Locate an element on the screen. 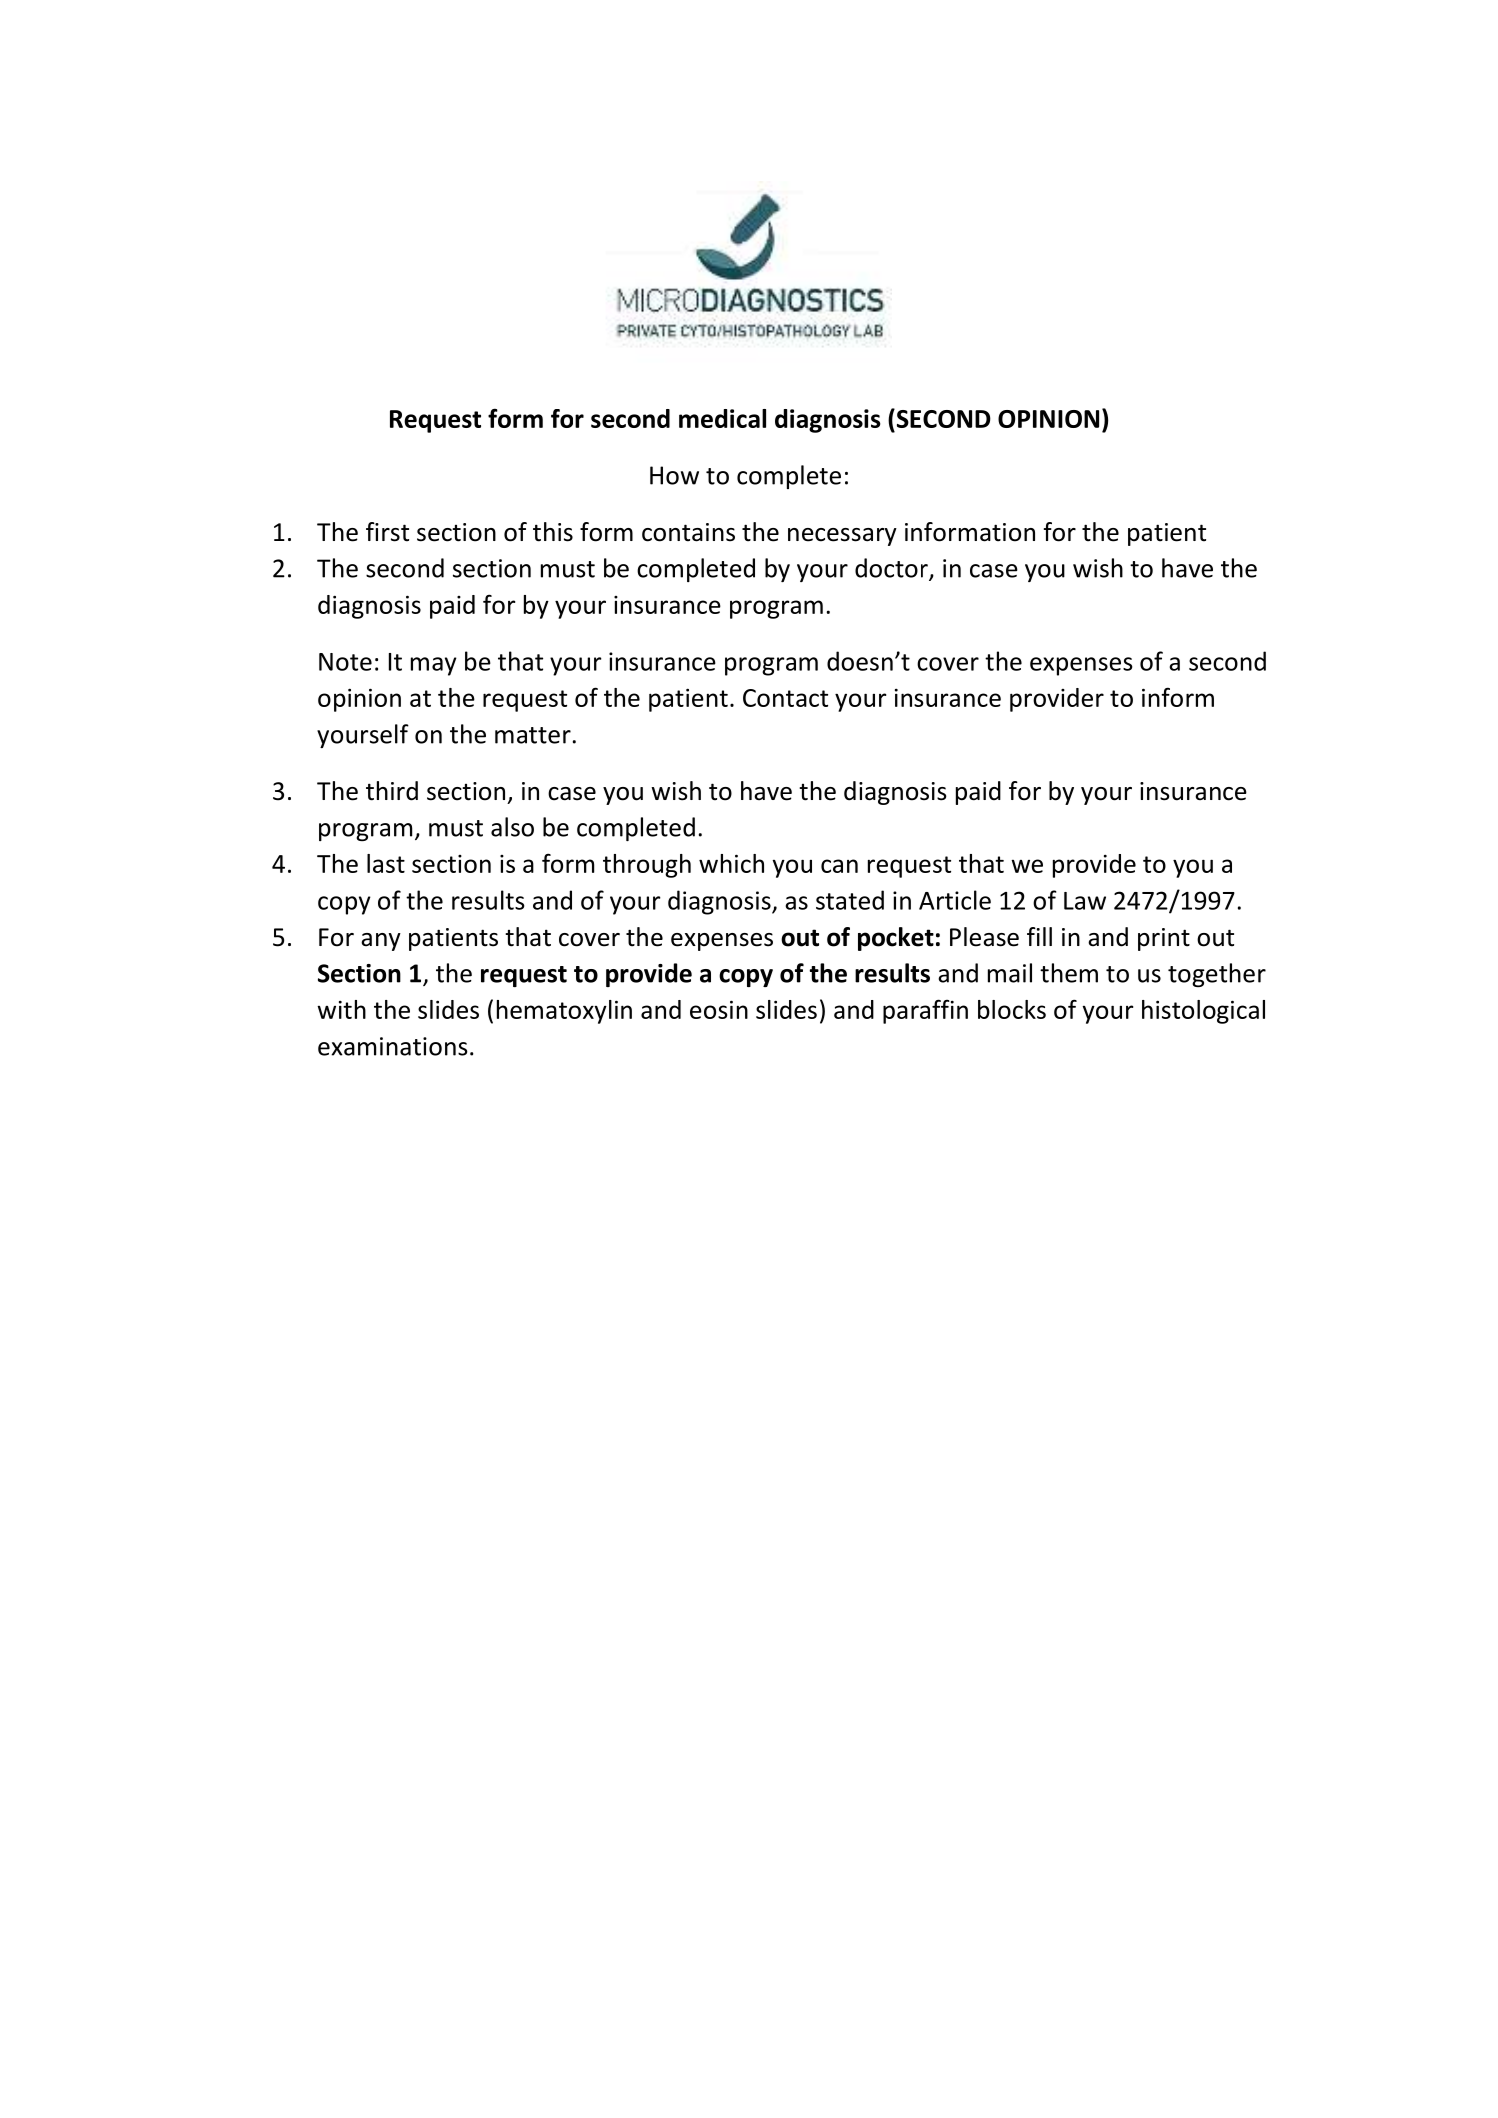 The image size is (1498, 2118). which is located at coordinates (731, 863).
